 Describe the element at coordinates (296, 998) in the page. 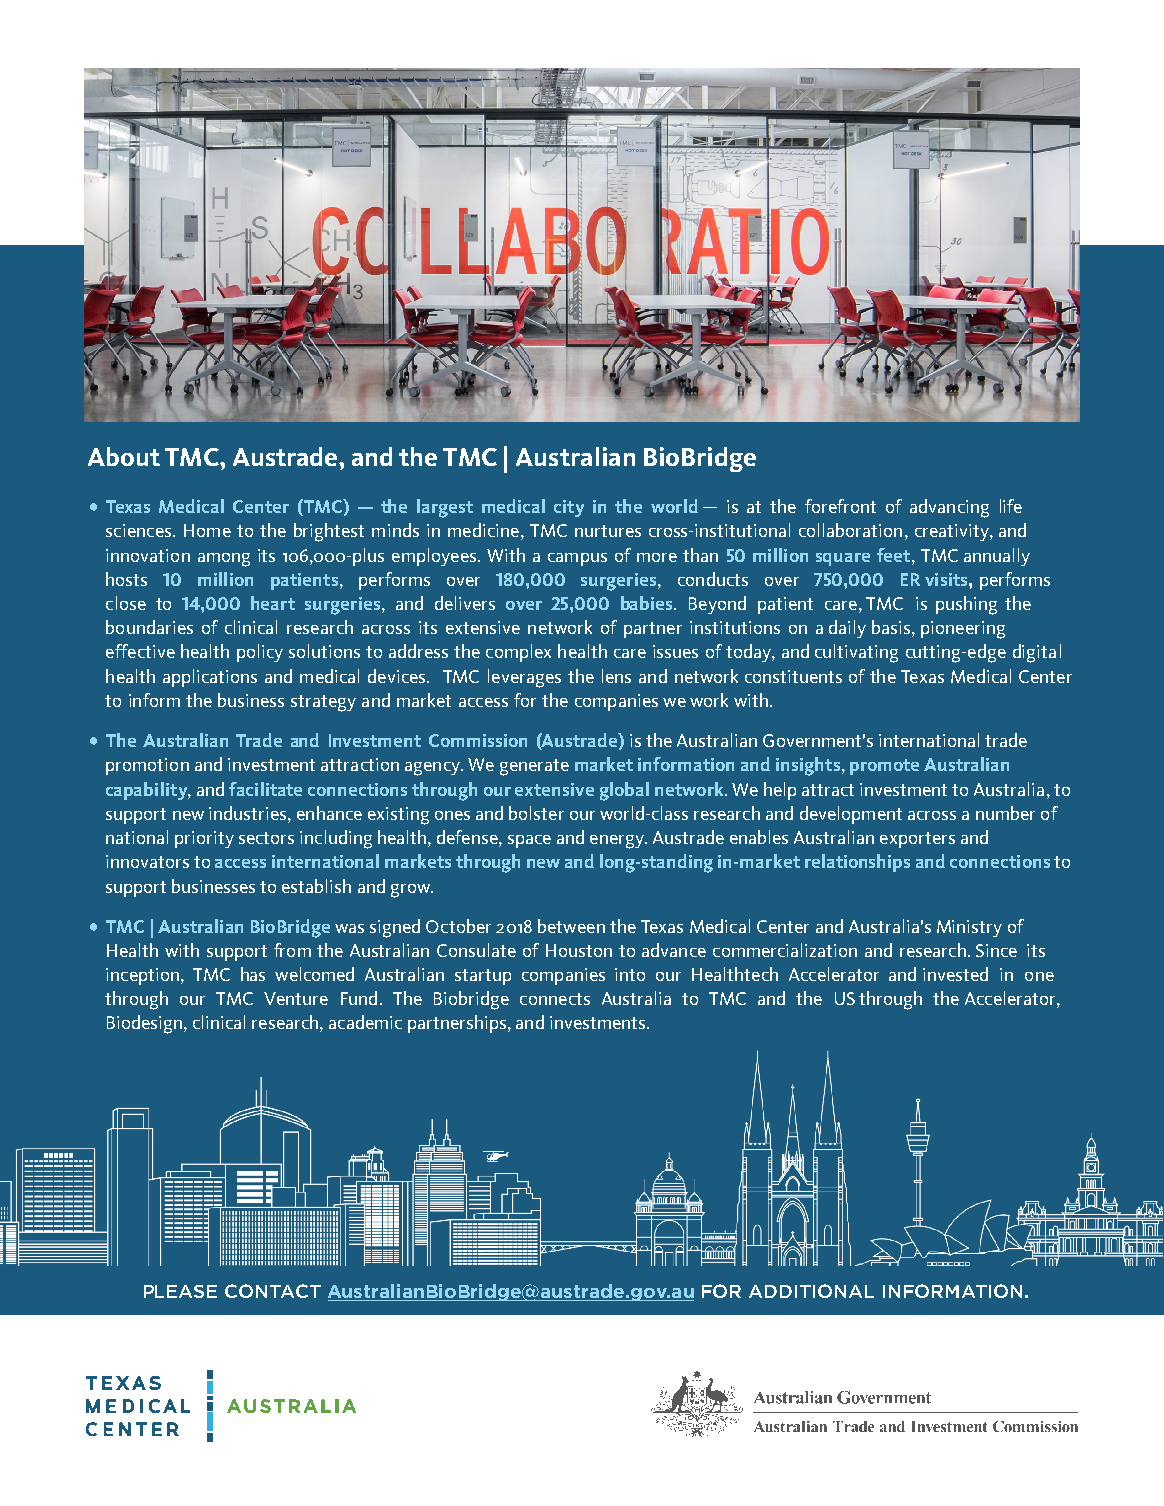

I see `Venture` at that location.
